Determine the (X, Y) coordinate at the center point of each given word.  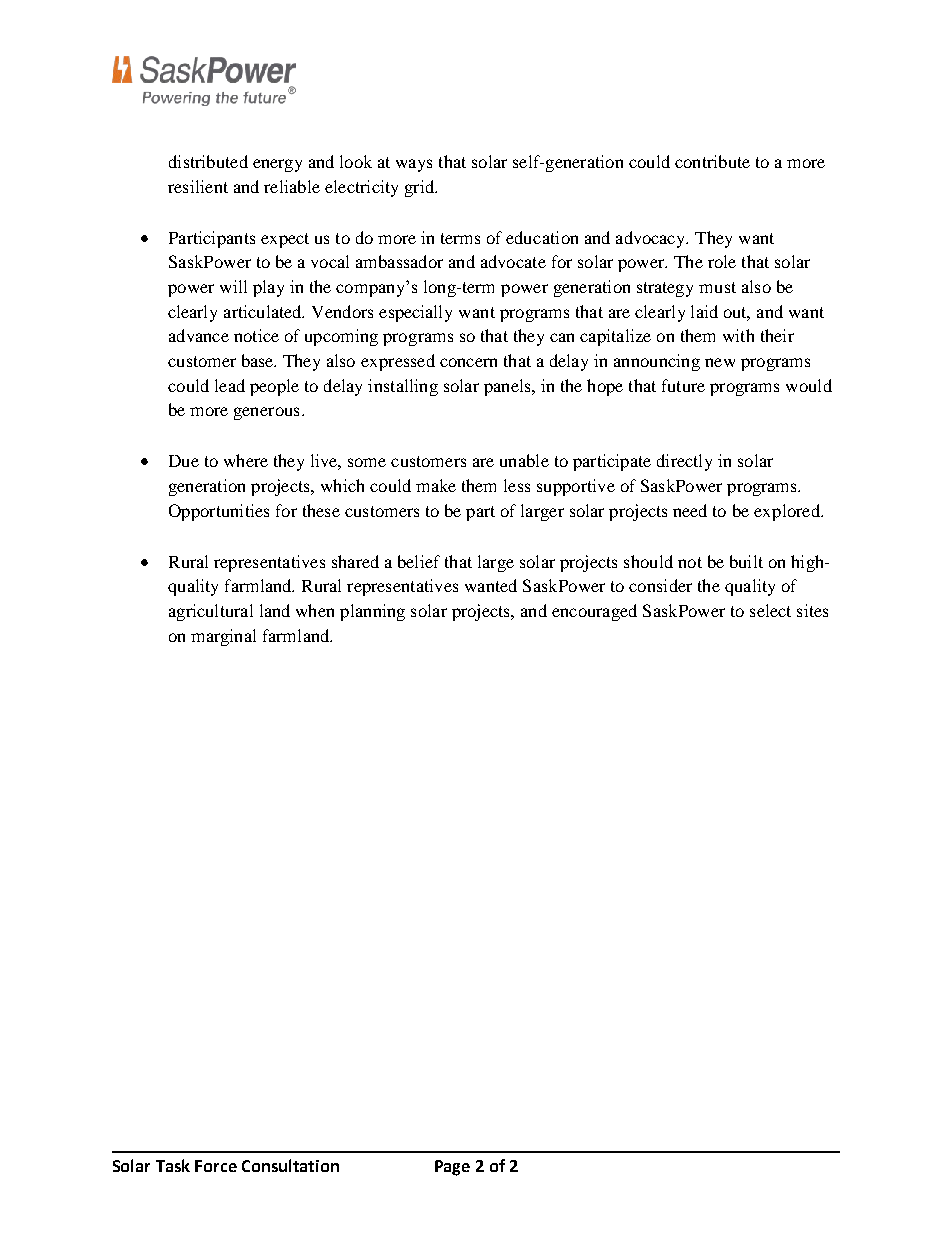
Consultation (290, 1165)
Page (452, 1168)
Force (216, 1166)
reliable (292, 186)
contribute (712, 161)
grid (420, 188)
